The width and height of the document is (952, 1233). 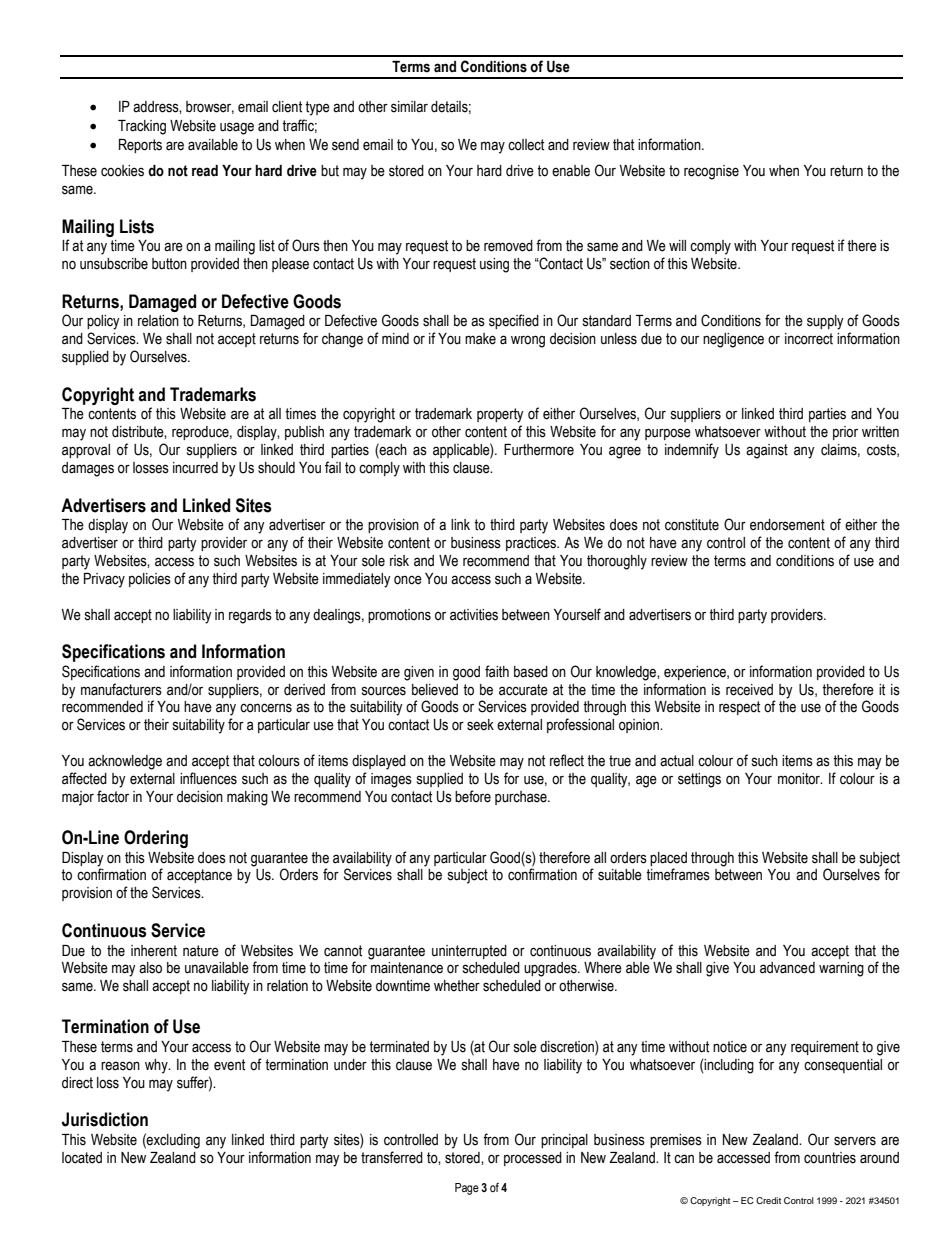 What do you see at coordinates (830, 1158) in the document?
I see `countries` at bounding box center [830, 1158].
